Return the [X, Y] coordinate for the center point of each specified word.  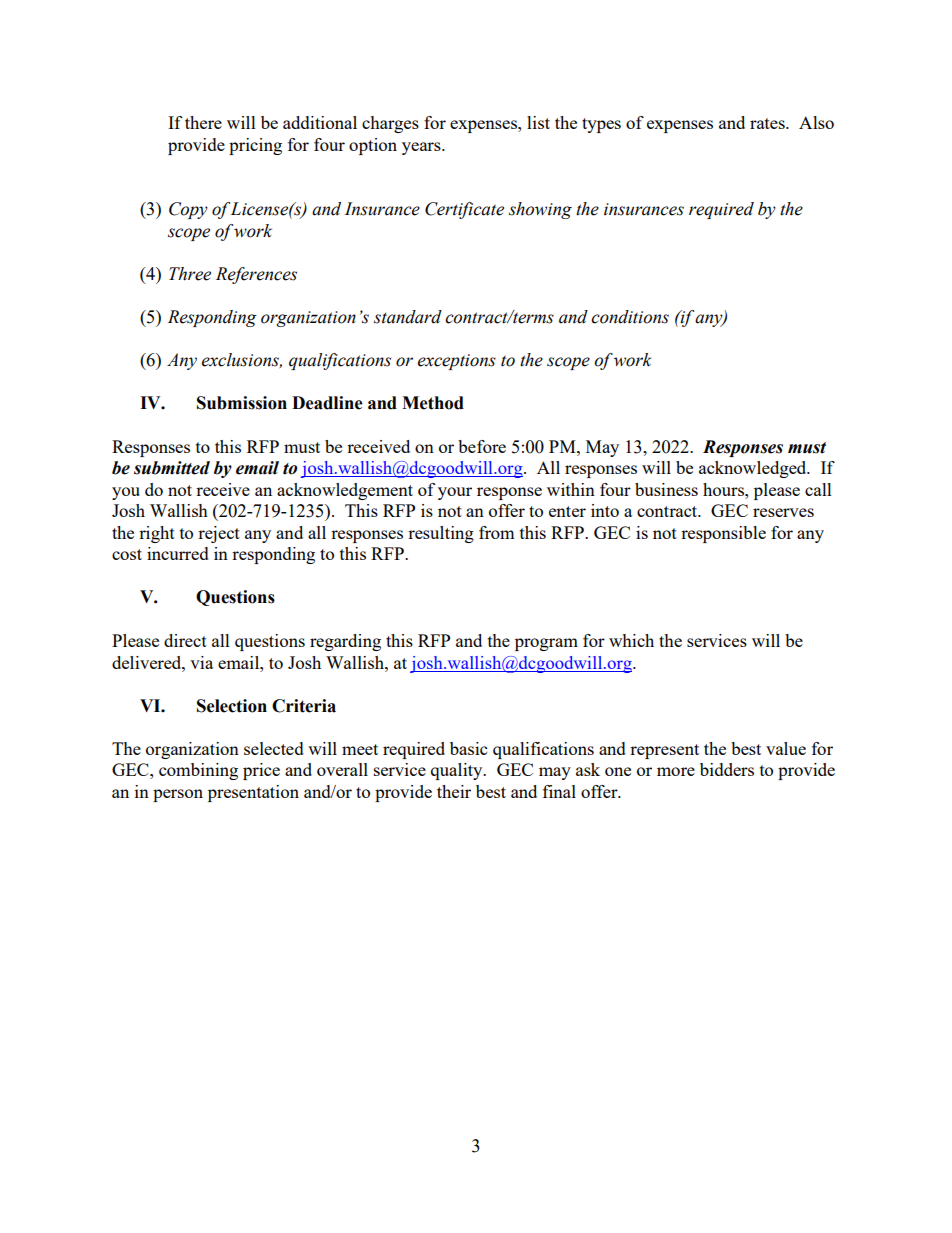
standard [408, 317]
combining [198, 771]
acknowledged [754, 469]
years [422, 148]
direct [185, 640]
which [631, 640]
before [482, 446]
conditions [630, 317]
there [203, 122]
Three [190, 274]
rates [768, 123]
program [546, 644]
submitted [172, 468]
